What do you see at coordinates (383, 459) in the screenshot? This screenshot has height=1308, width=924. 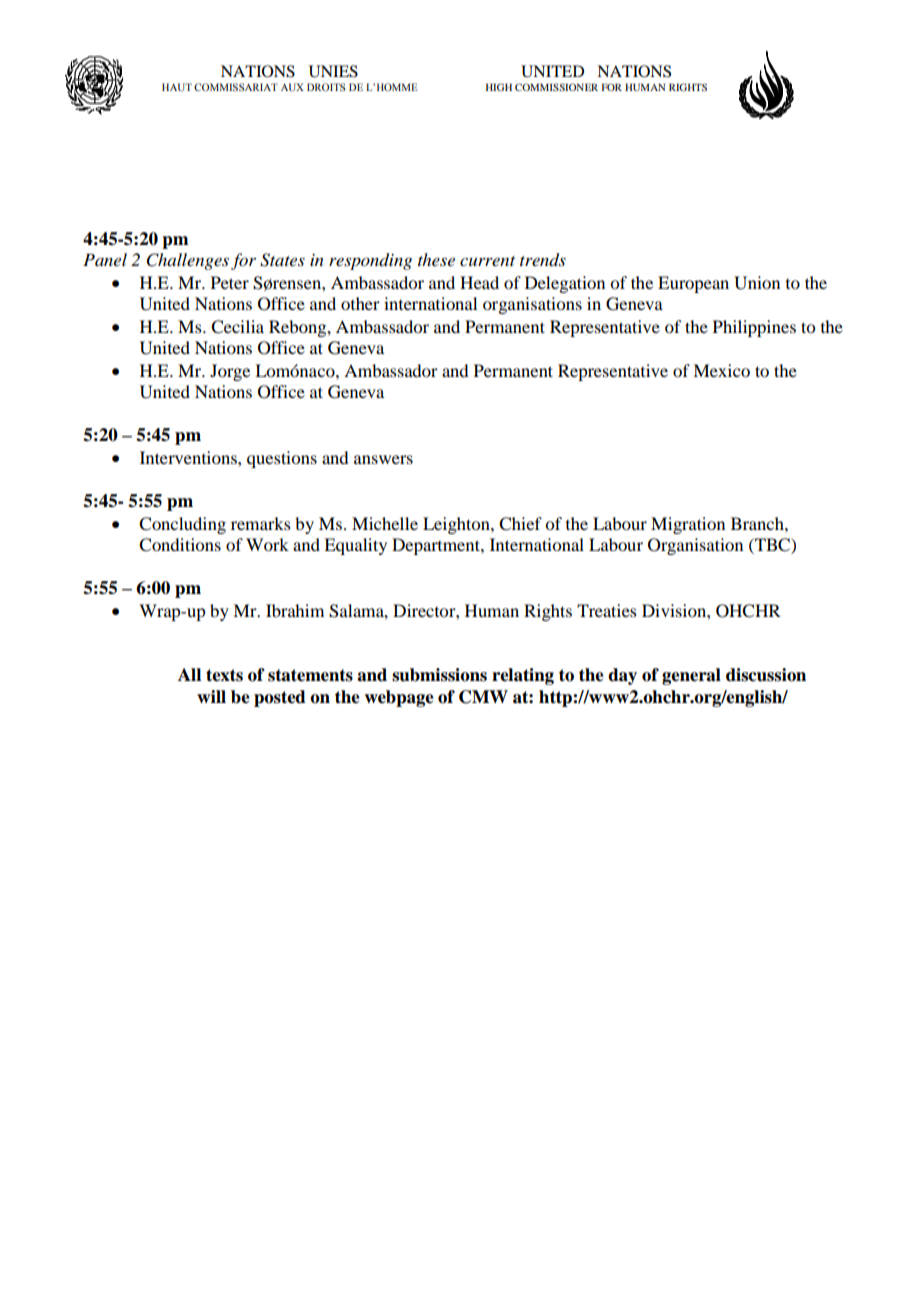 I see `answers` at bounding box center [383, 459].
